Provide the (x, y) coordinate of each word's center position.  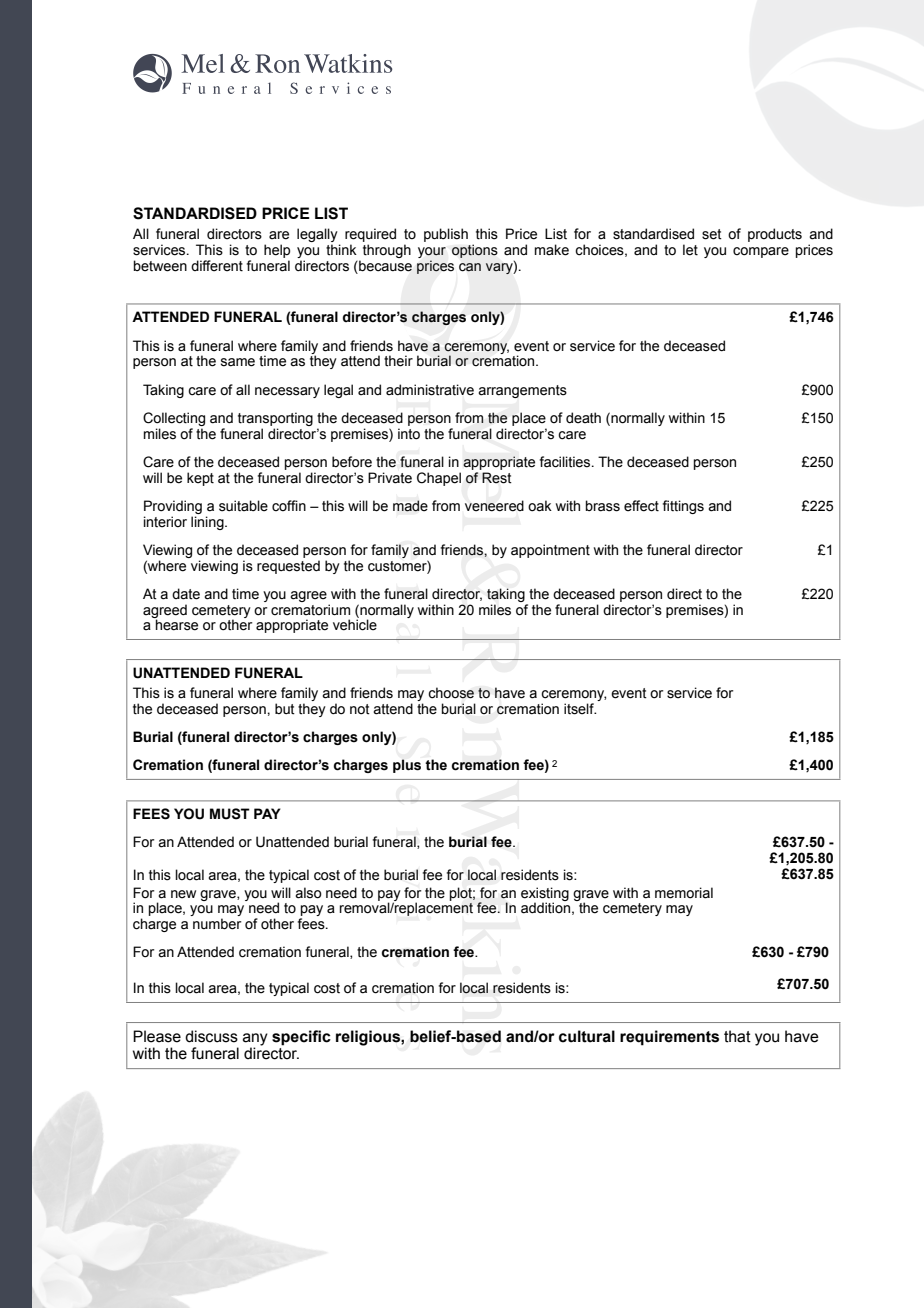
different (217, 266)
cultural (587, 1036)
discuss (211, 1036)
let (690, 250)
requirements (669, 1038)
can (470, 267)
